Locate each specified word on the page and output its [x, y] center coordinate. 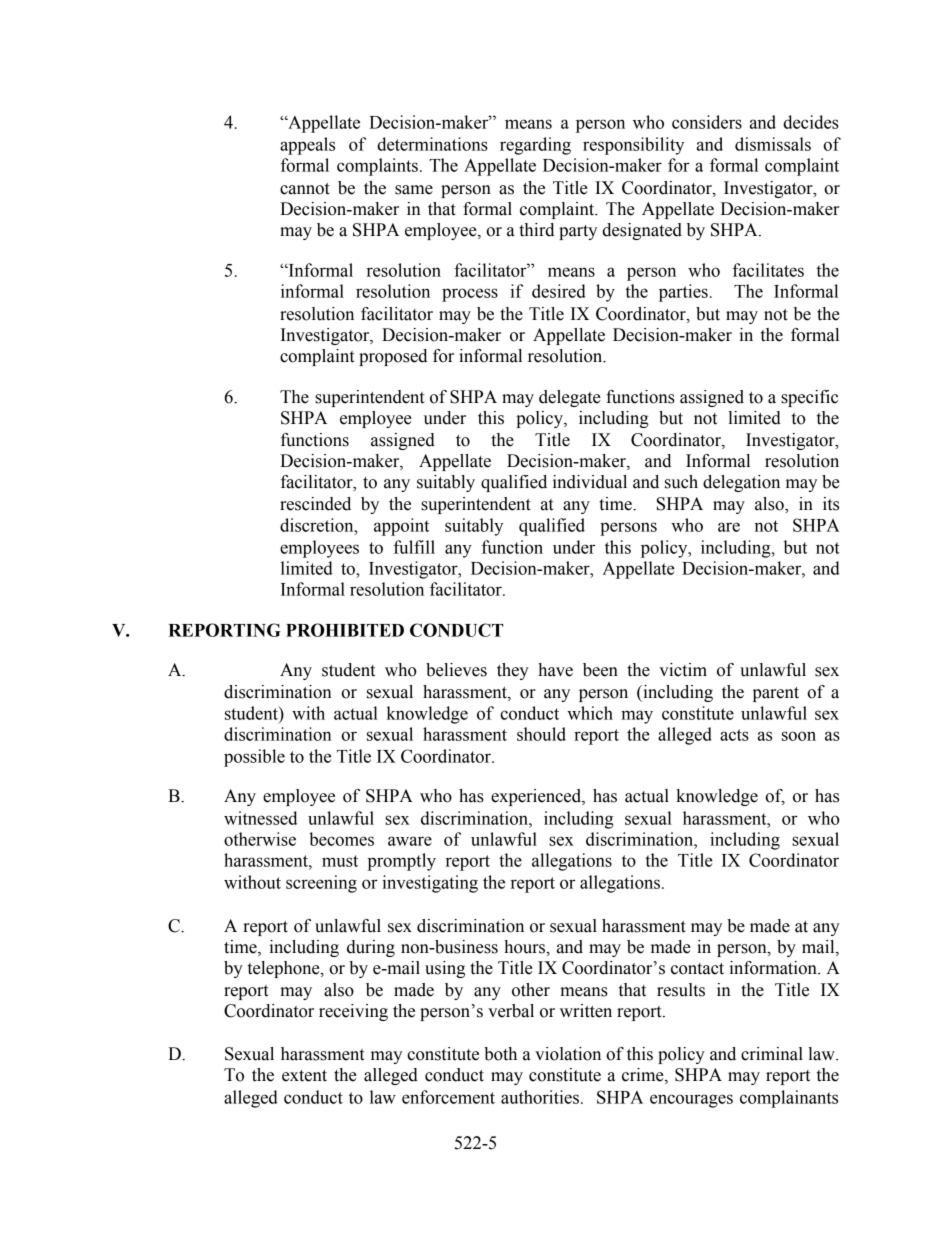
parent [776, 694]
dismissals [773, 144]
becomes [341, 839]
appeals [307, 146]
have [555, 670]
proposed [393, 357]
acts [734, 735]
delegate [570, 398]
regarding [535, 146]
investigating [430, 884]
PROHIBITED [345, 630]
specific [809, 398]
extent [304, 1076]
